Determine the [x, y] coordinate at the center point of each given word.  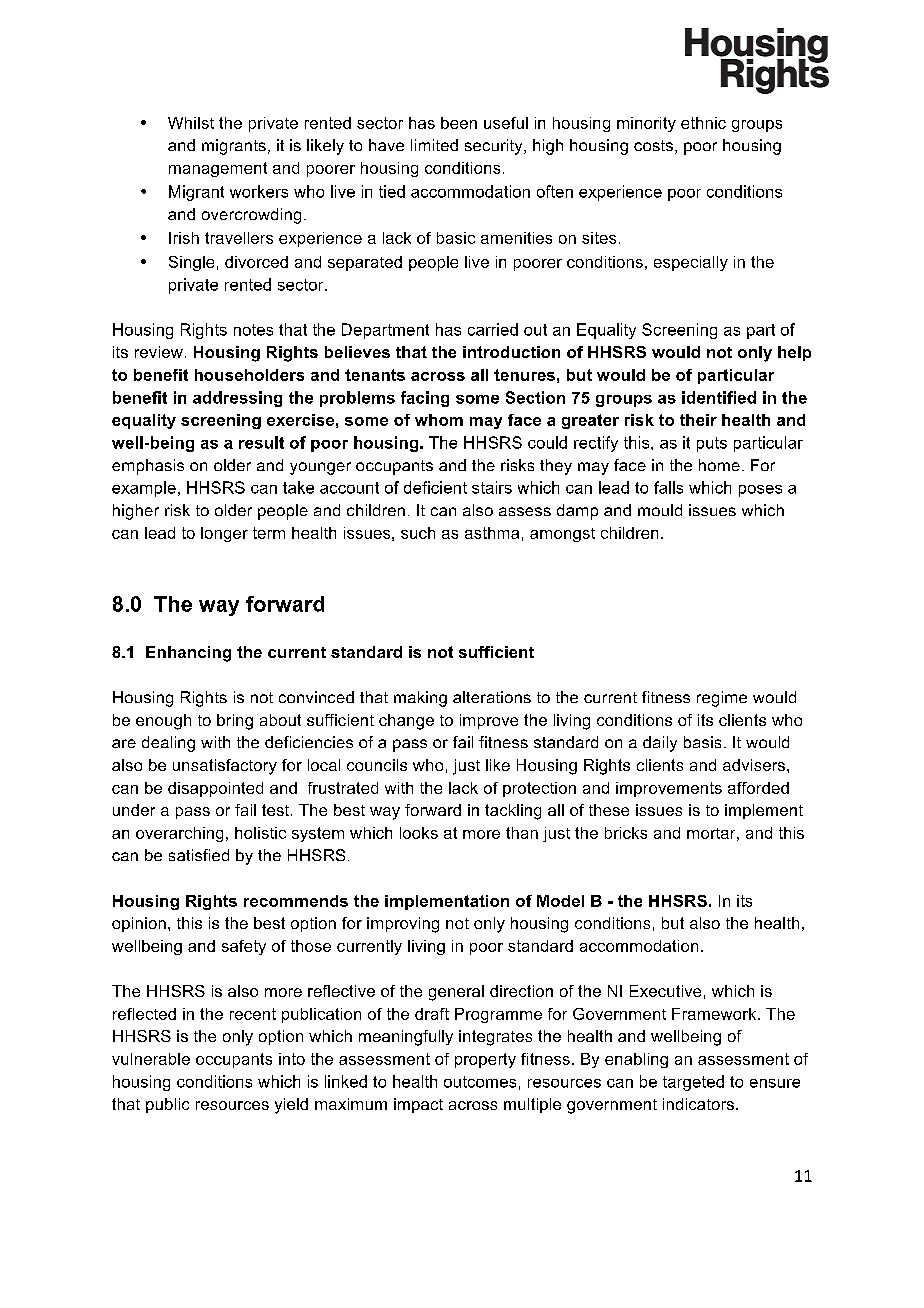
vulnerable [151, 1059]
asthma [492, 533]
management [218, 169]
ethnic [703, 123]
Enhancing [188, 654]
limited [434, 145]
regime [722, 699]
